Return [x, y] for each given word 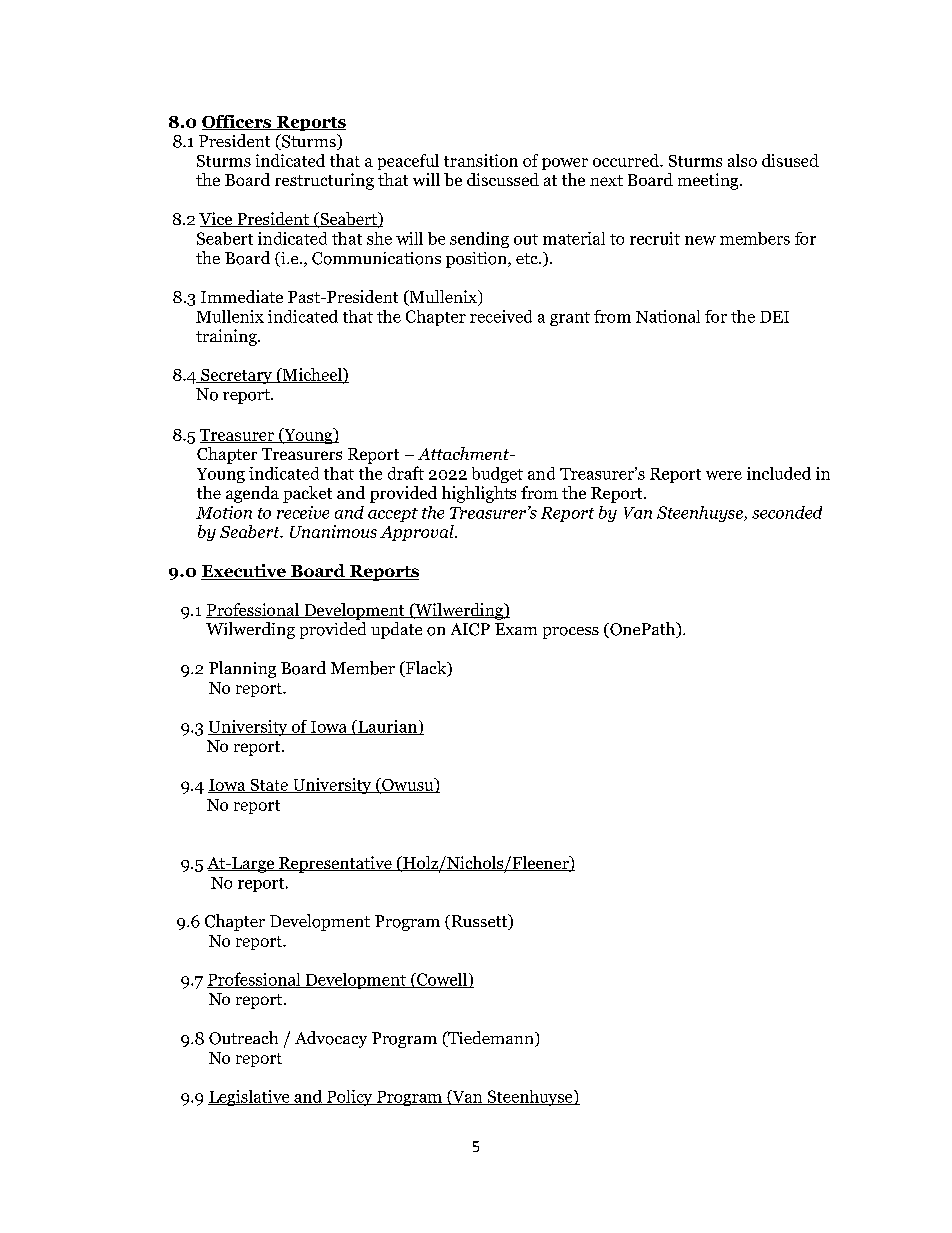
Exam [516, 629]
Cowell [442, 980]
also [742, 160]
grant [570, 319]
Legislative [250, 1098]
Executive [244, 572]
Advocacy [331, 1039]
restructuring [324, 181]
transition [481, 160]
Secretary [236, 376]
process [571, 633]
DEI [774, 317]
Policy [350, 1098]
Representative [335, 864]
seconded [787, 512]
